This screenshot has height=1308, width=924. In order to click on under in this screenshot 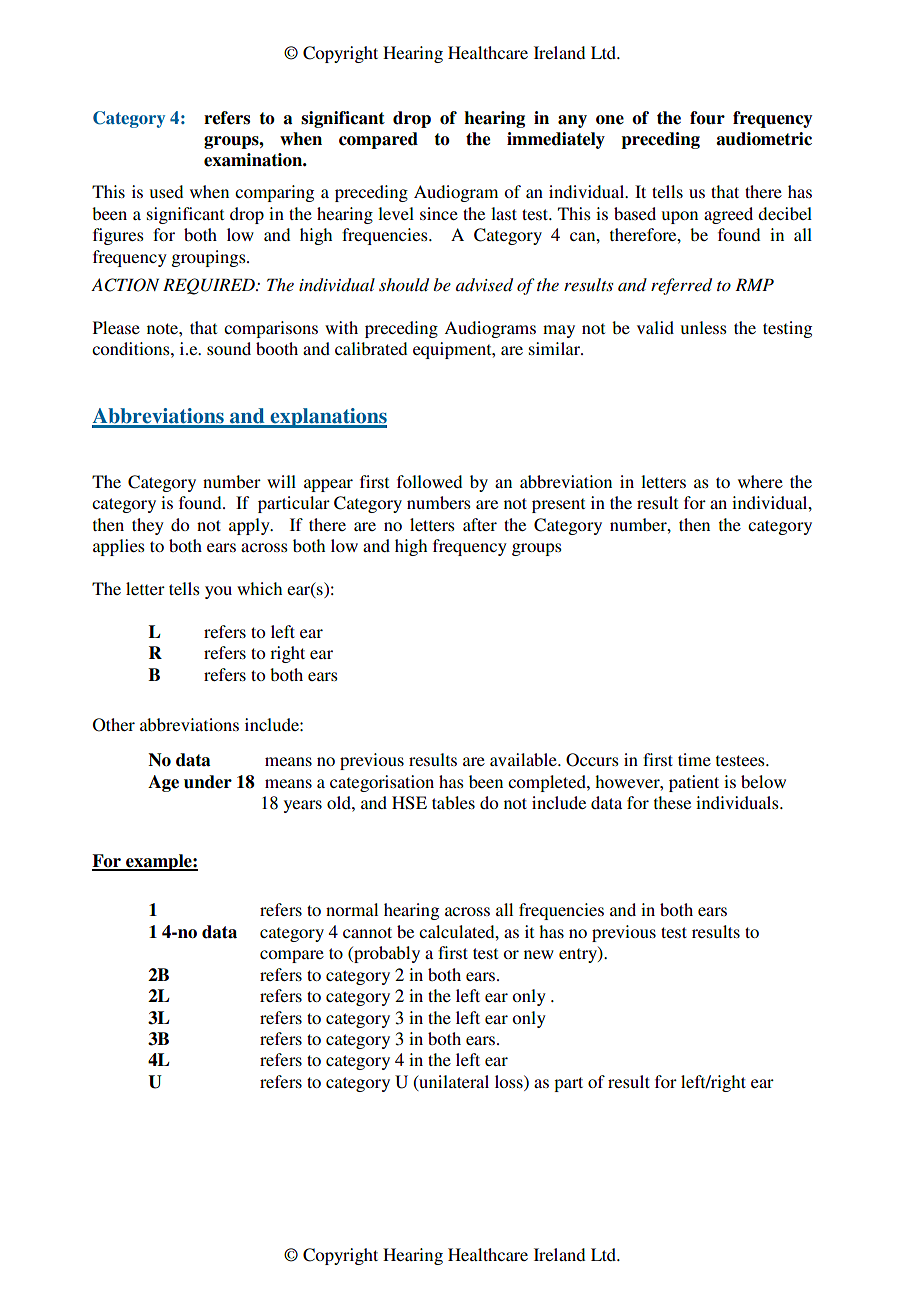, I will do `click(208, 782)`.
